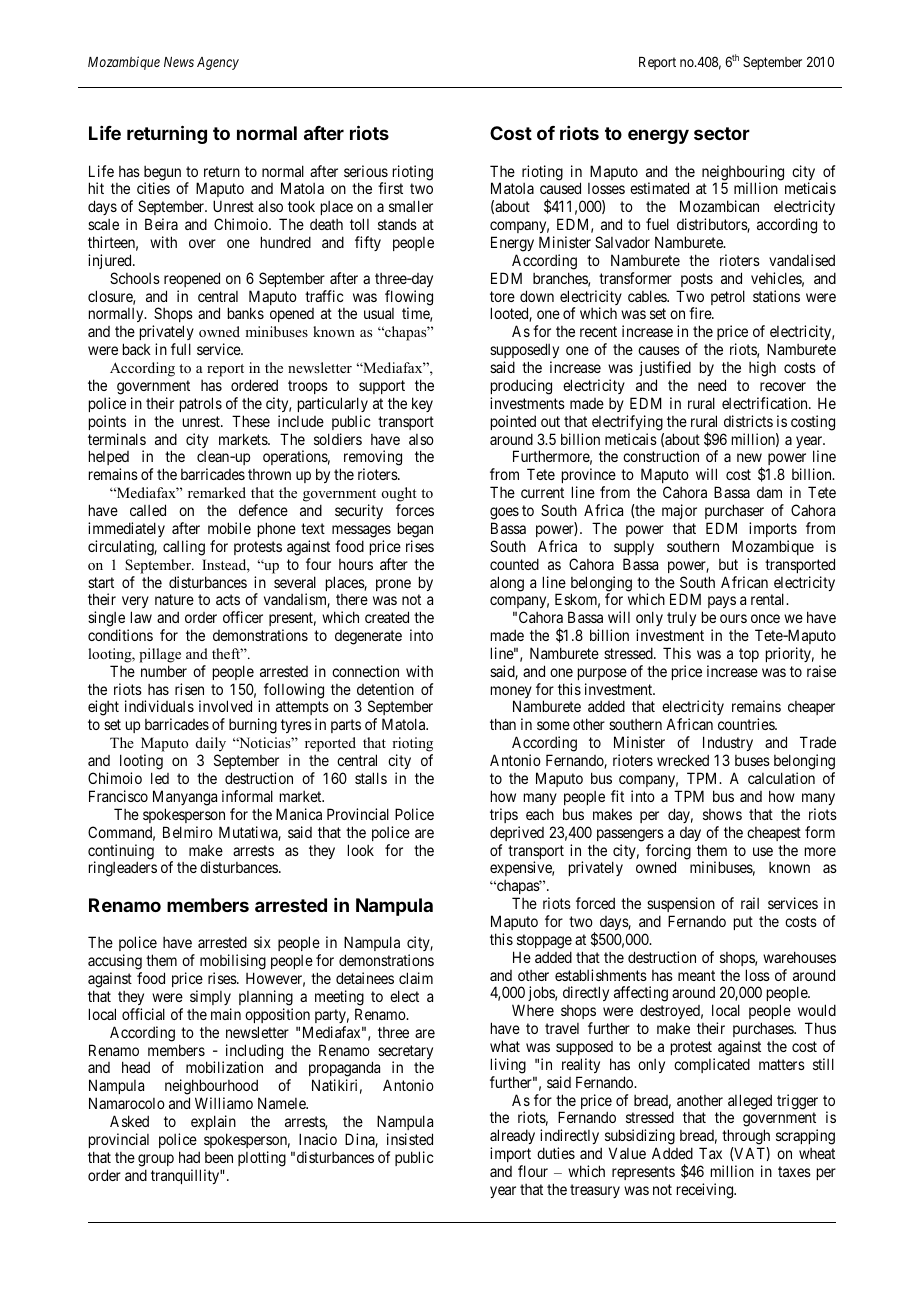 This image has width=924, height=1308. Describe the element at coordinates (504, 815) in the image. I see `trips` at that location.
